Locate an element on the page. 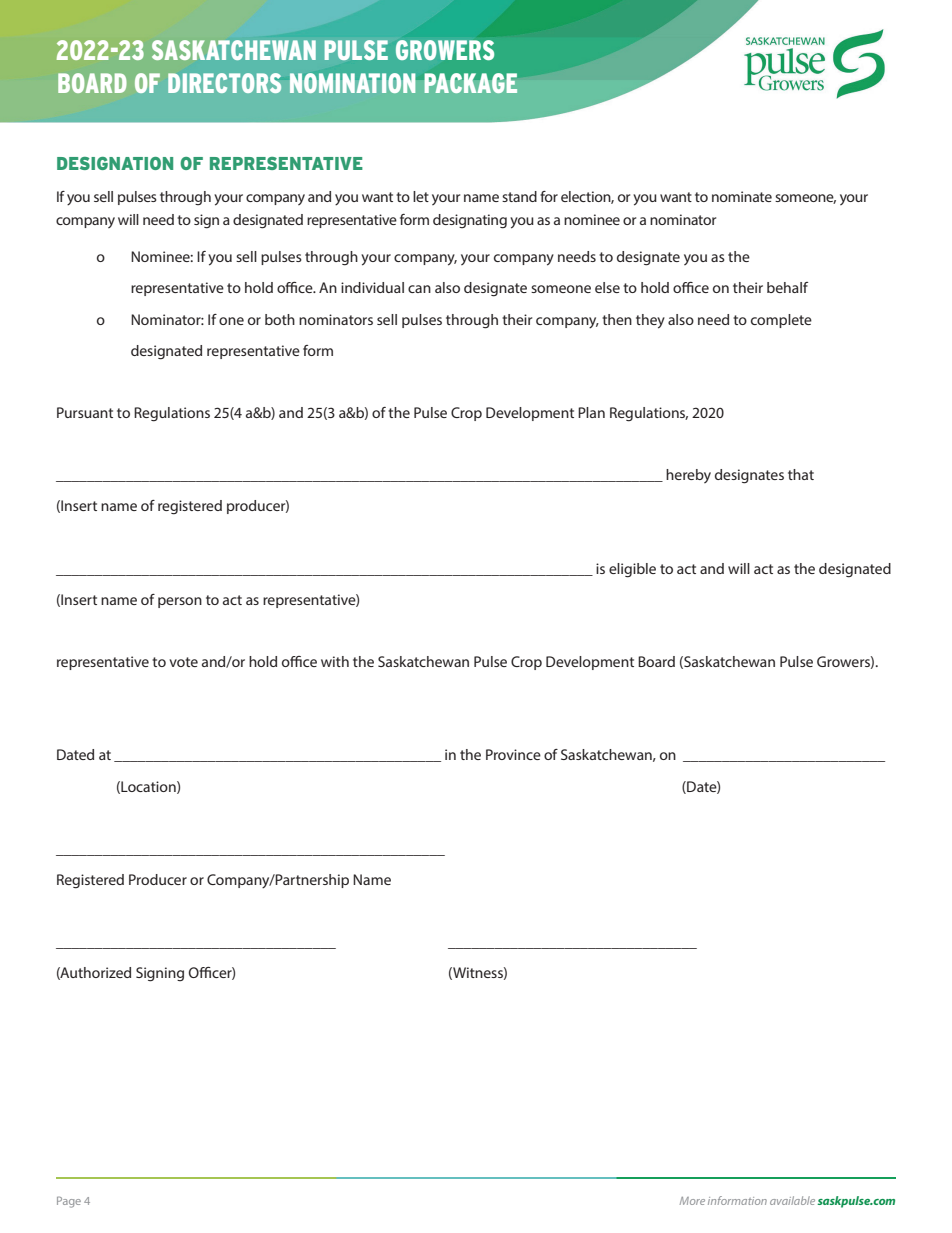  PACKAGE is located at coordinates (470, 83).
